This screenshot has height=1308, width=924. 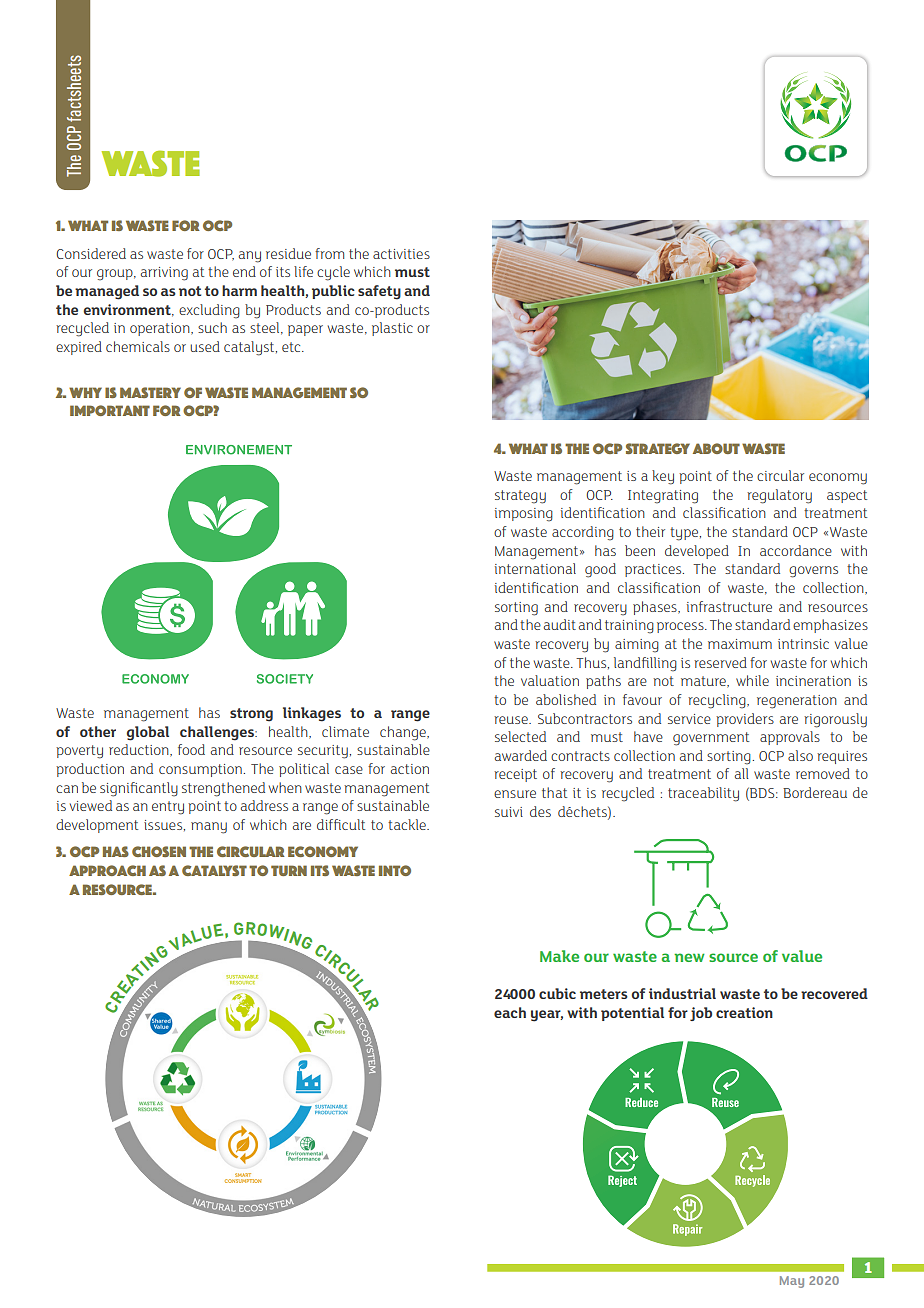 What do you see at coordinates (800, 755) in the screenshot?
I see `also` at bounding box center [800, 755].
